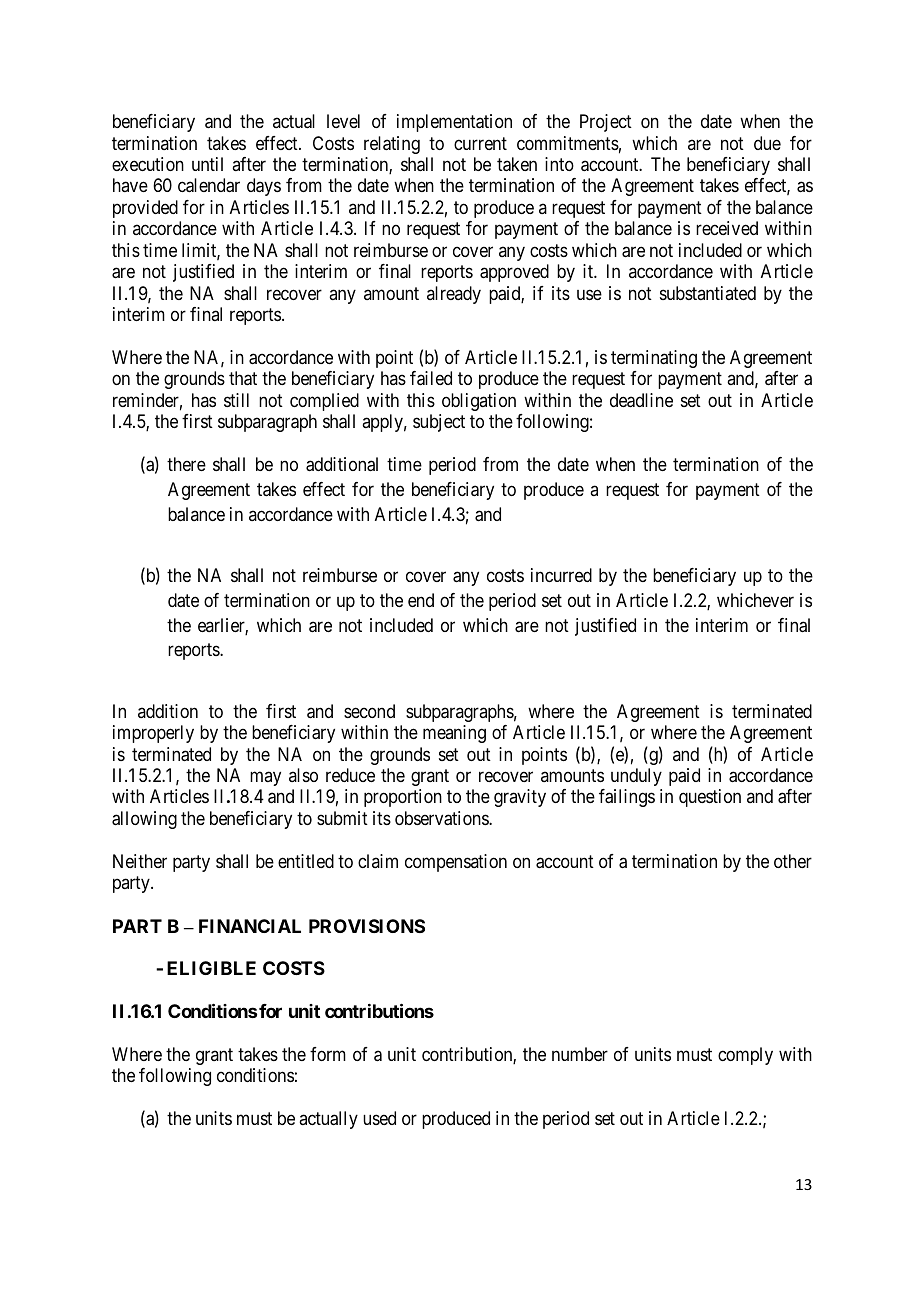 The width and height of the page is (924, 1308). What do you see at coordinates (379, 1118) in the page?
I see `used` at bounding box center [379, 1118].
